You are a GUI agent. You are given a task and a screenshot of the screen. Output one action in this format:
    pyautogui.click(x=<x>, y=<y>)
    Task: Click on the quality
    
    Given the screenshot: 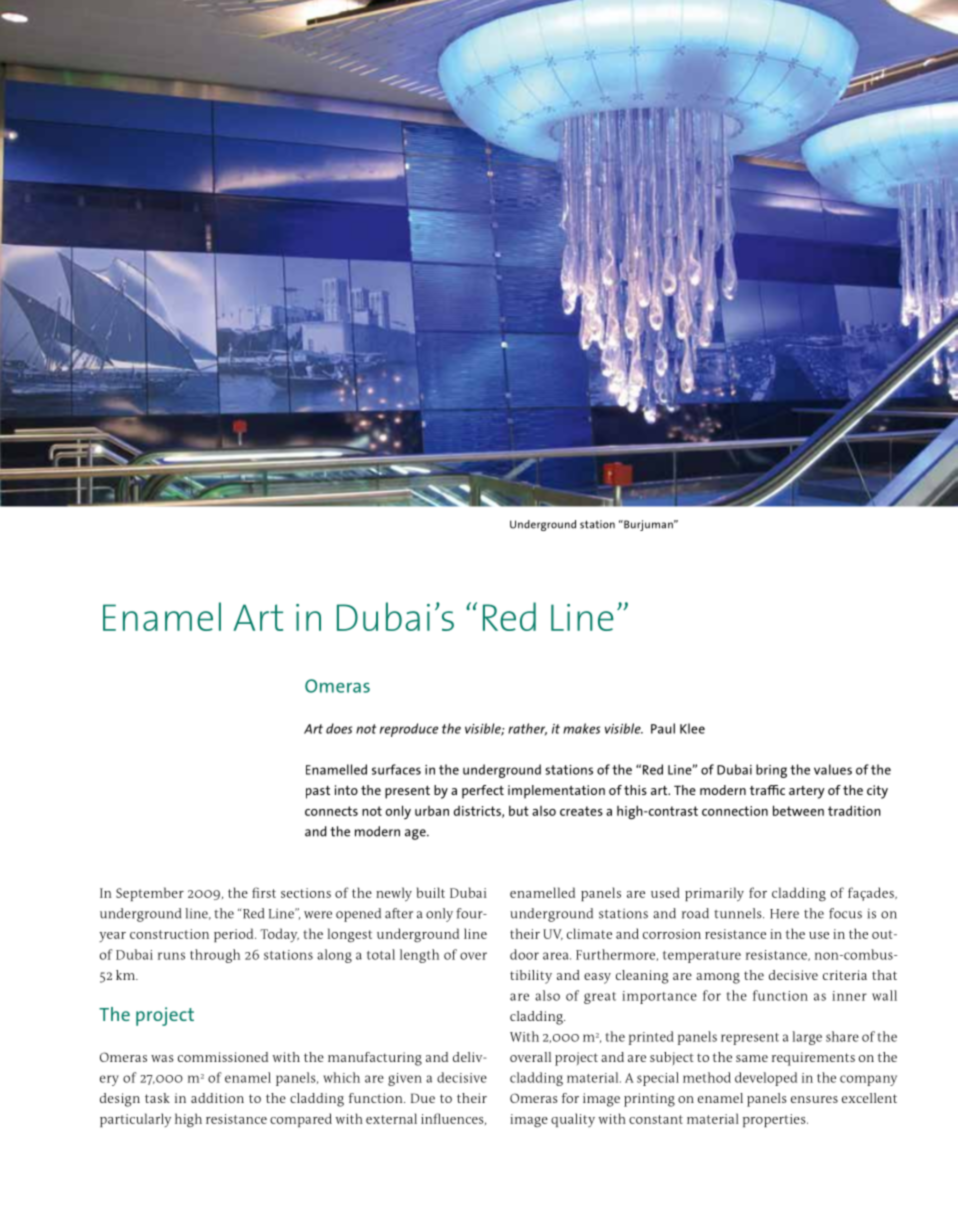 What is the action you would take?
    pyautogui.click(x=573, y=1120)
